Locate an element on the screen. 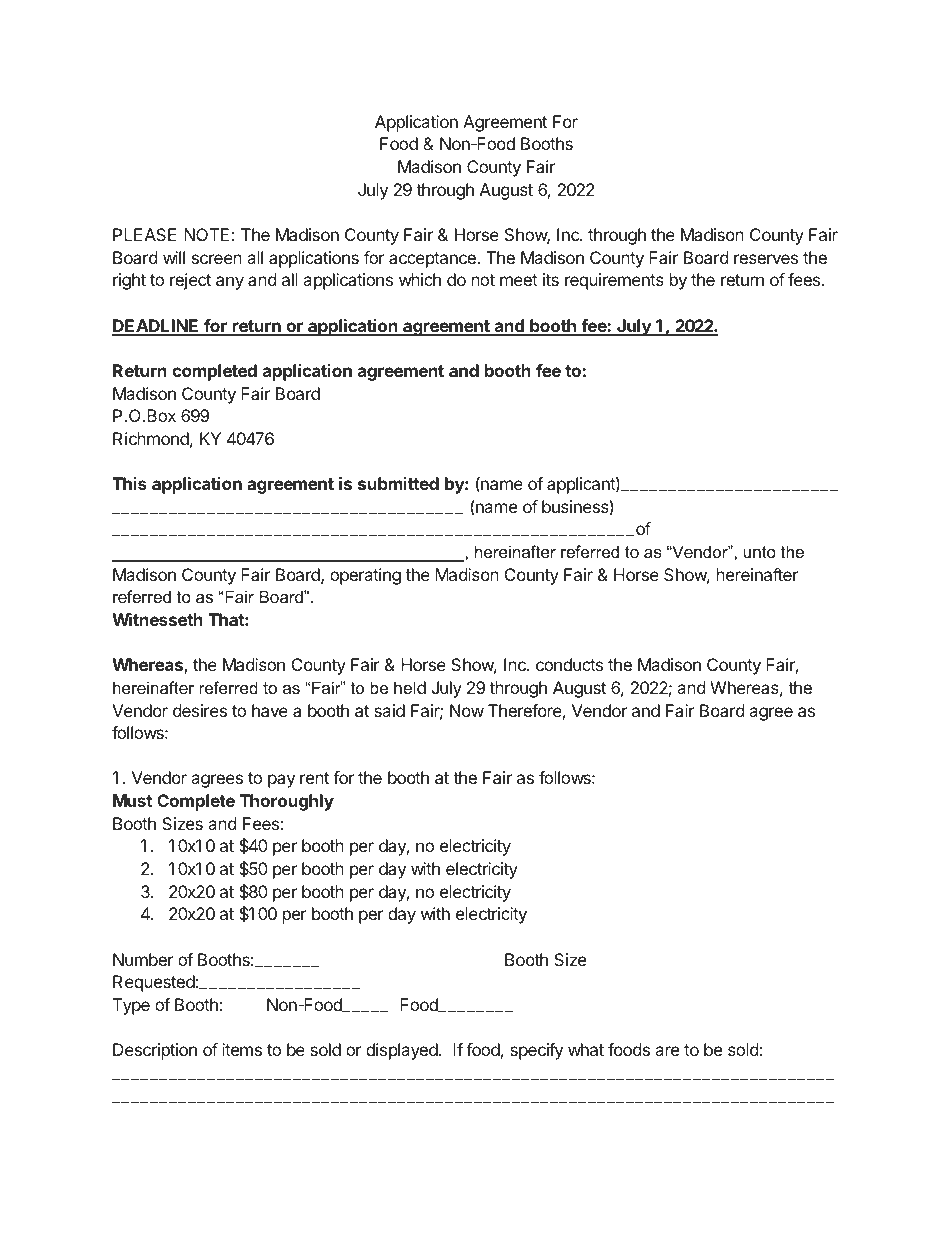 The height and width of the screenshot is (1233, 952). rent is located at coordinates (314, 778).
